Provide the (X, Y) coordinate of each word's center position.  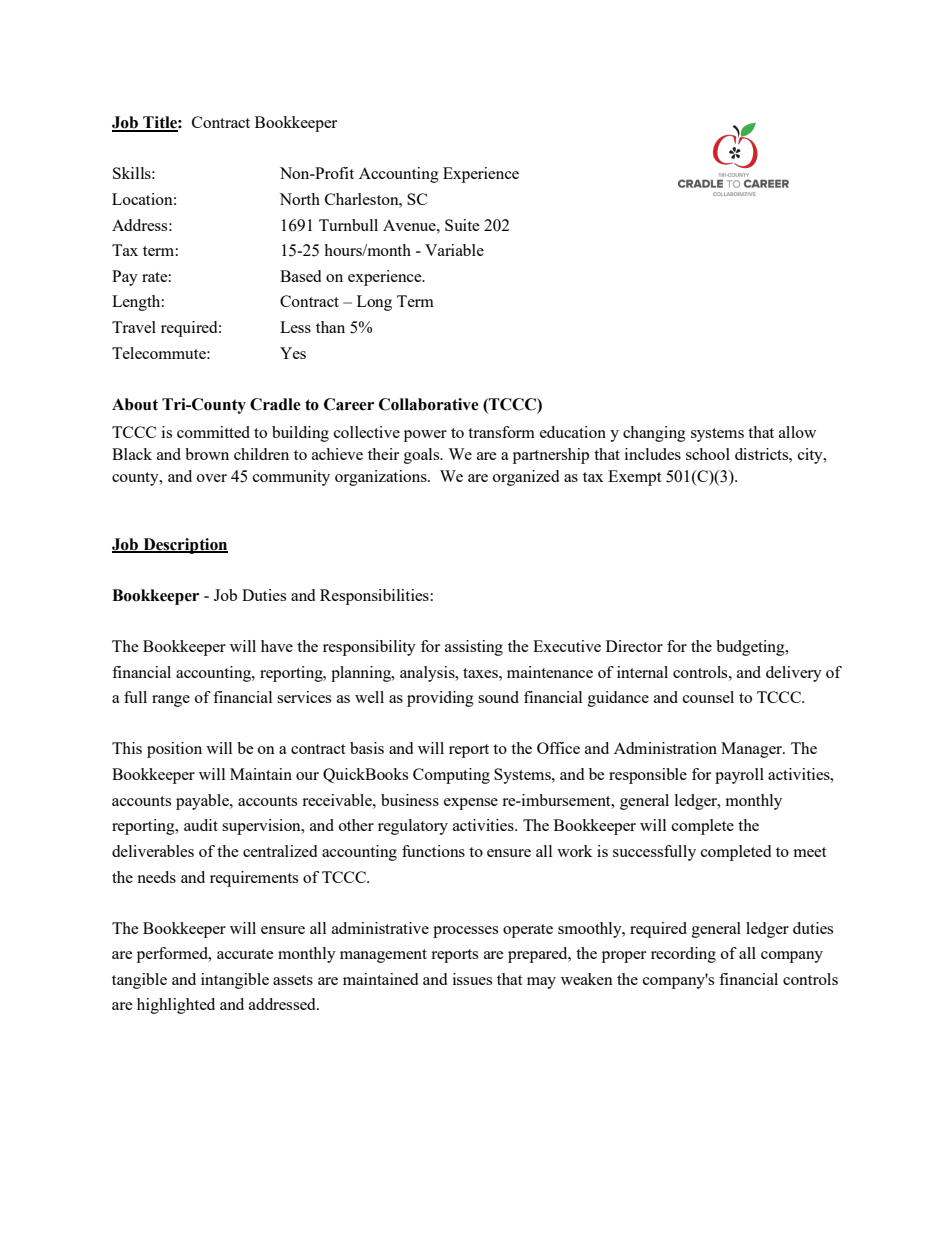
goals (423, 456)
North (299, 199)
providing (440, 699)
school (708, 454)
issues (472, 979)
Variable (454, 250)
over (212, 478)
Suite (462, 225)
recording (683, 955)
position (174, 750)
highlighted (176, 1006)
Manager (752, 750)
